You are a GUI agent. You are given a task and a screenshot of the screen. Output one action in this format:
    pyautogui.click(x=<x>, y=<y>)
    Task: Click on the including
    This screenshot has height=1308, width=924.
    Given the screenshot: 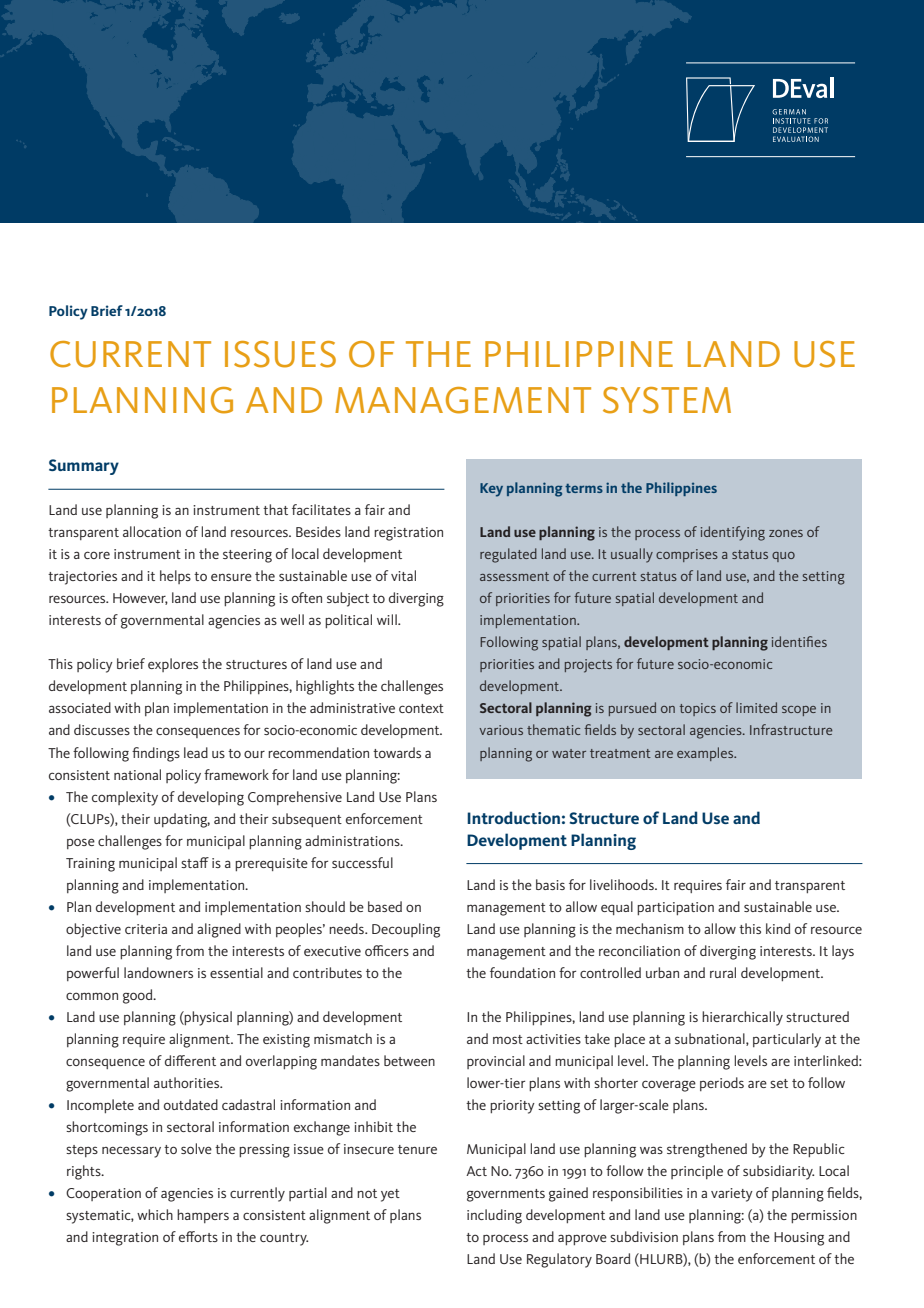 What is the action you would take?
    pyautogui.click(x=494, y=1216)
